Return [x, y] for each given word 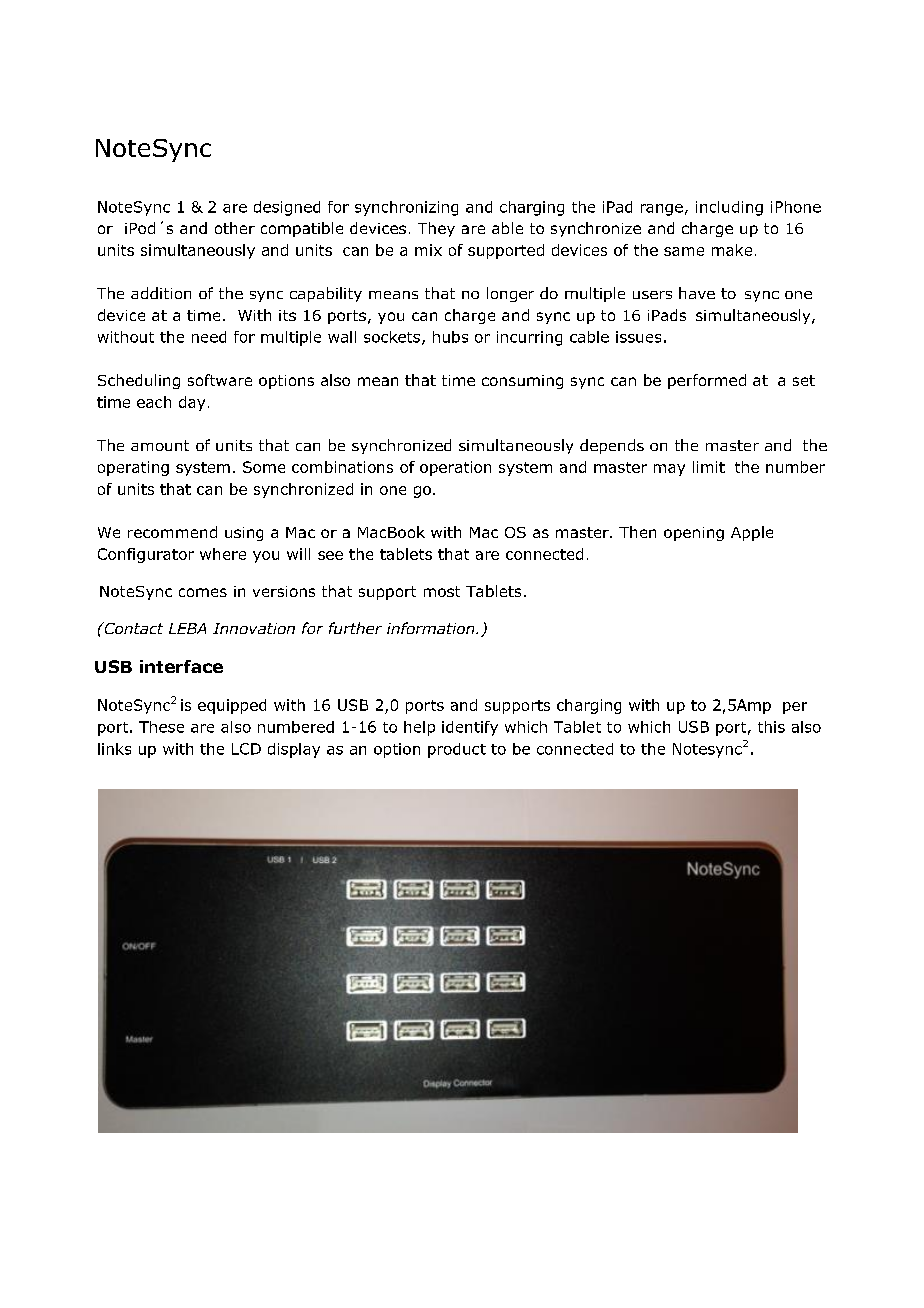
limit [709, 467]
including [729, 208]
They [436, 229]
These [161, 727]
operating [133, 468]
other [235, 228]
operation [455, 468]
